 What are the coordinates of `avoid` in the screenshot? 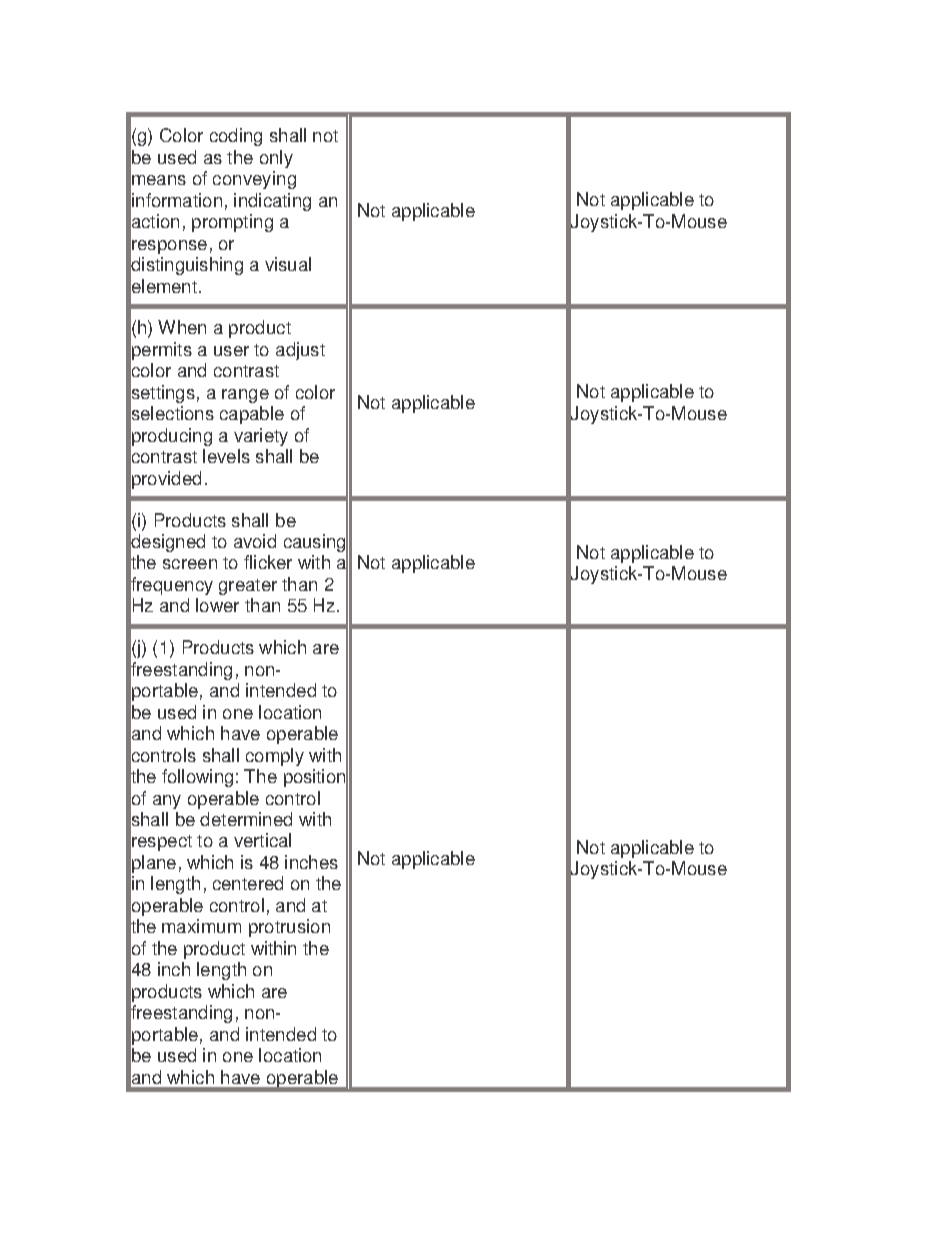 It's located at (255, 541).
